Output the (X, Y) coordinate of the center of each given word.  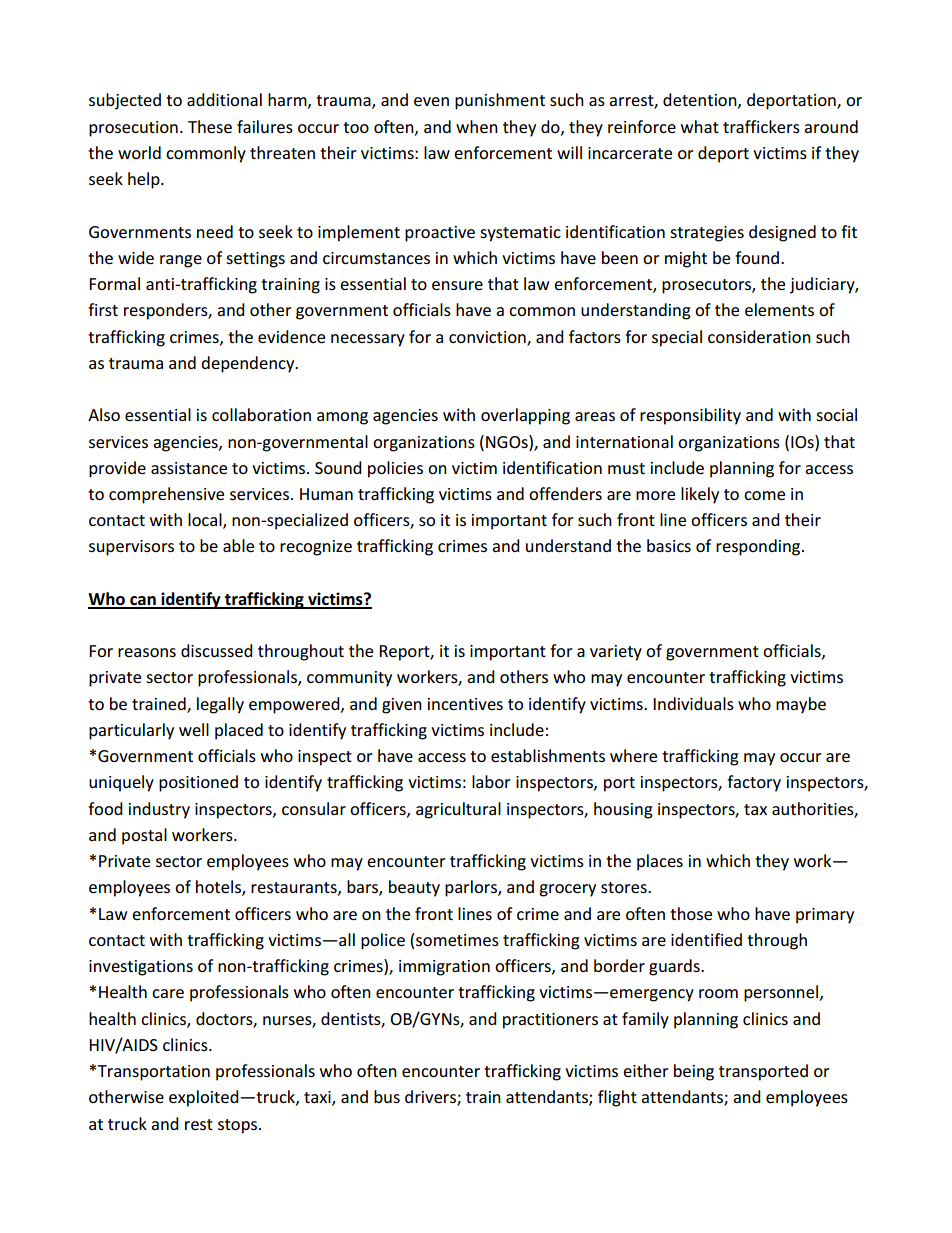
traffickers (761, 126)
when (477, 126)
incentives (465, 704)
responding (759, 547)
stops (239, 1126)
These (210, 126)
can (143, 602)
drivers (431, 1098)
